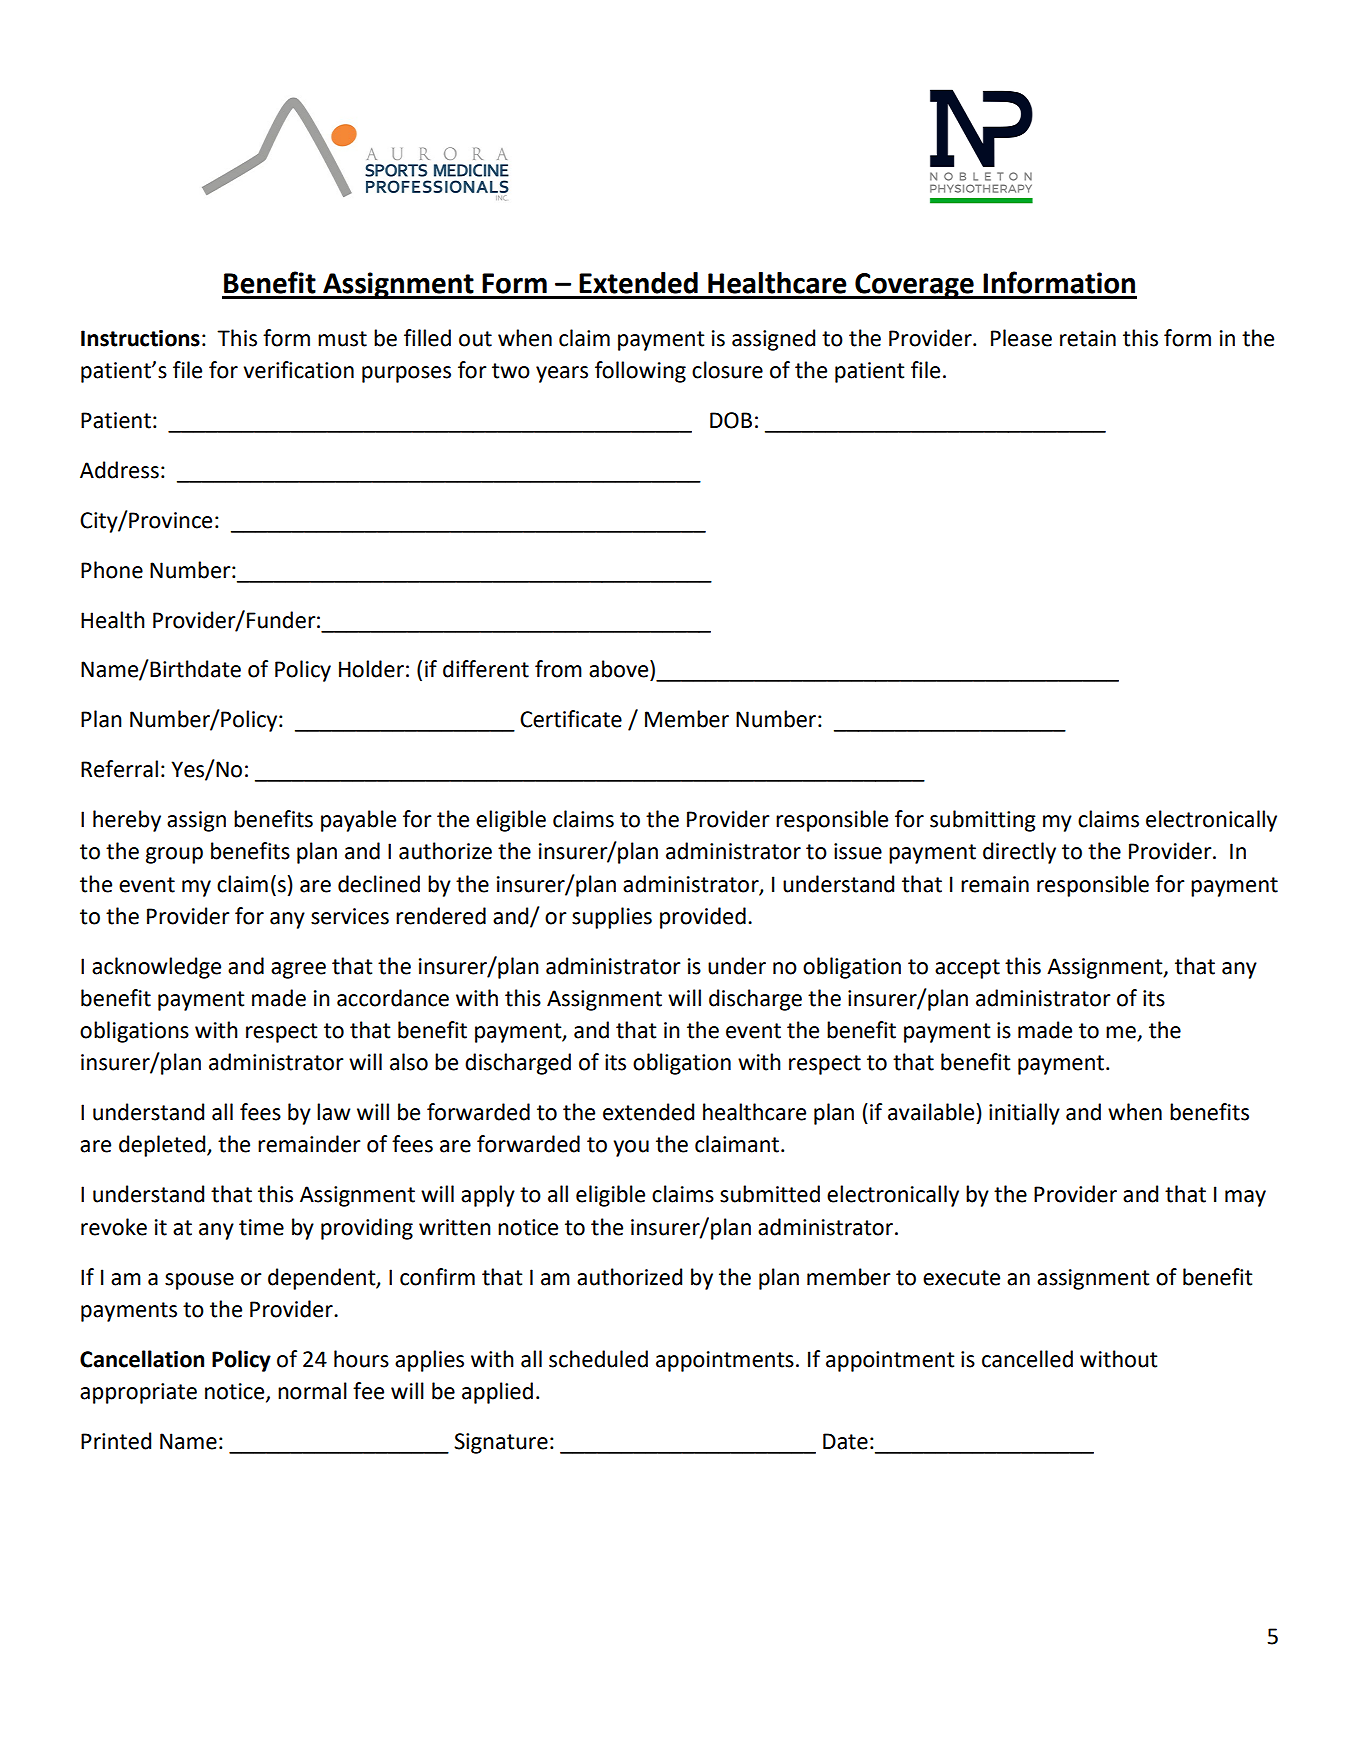 This screenshot has width=1359, height=1759. I want to click on you, so click(631, 1148).
